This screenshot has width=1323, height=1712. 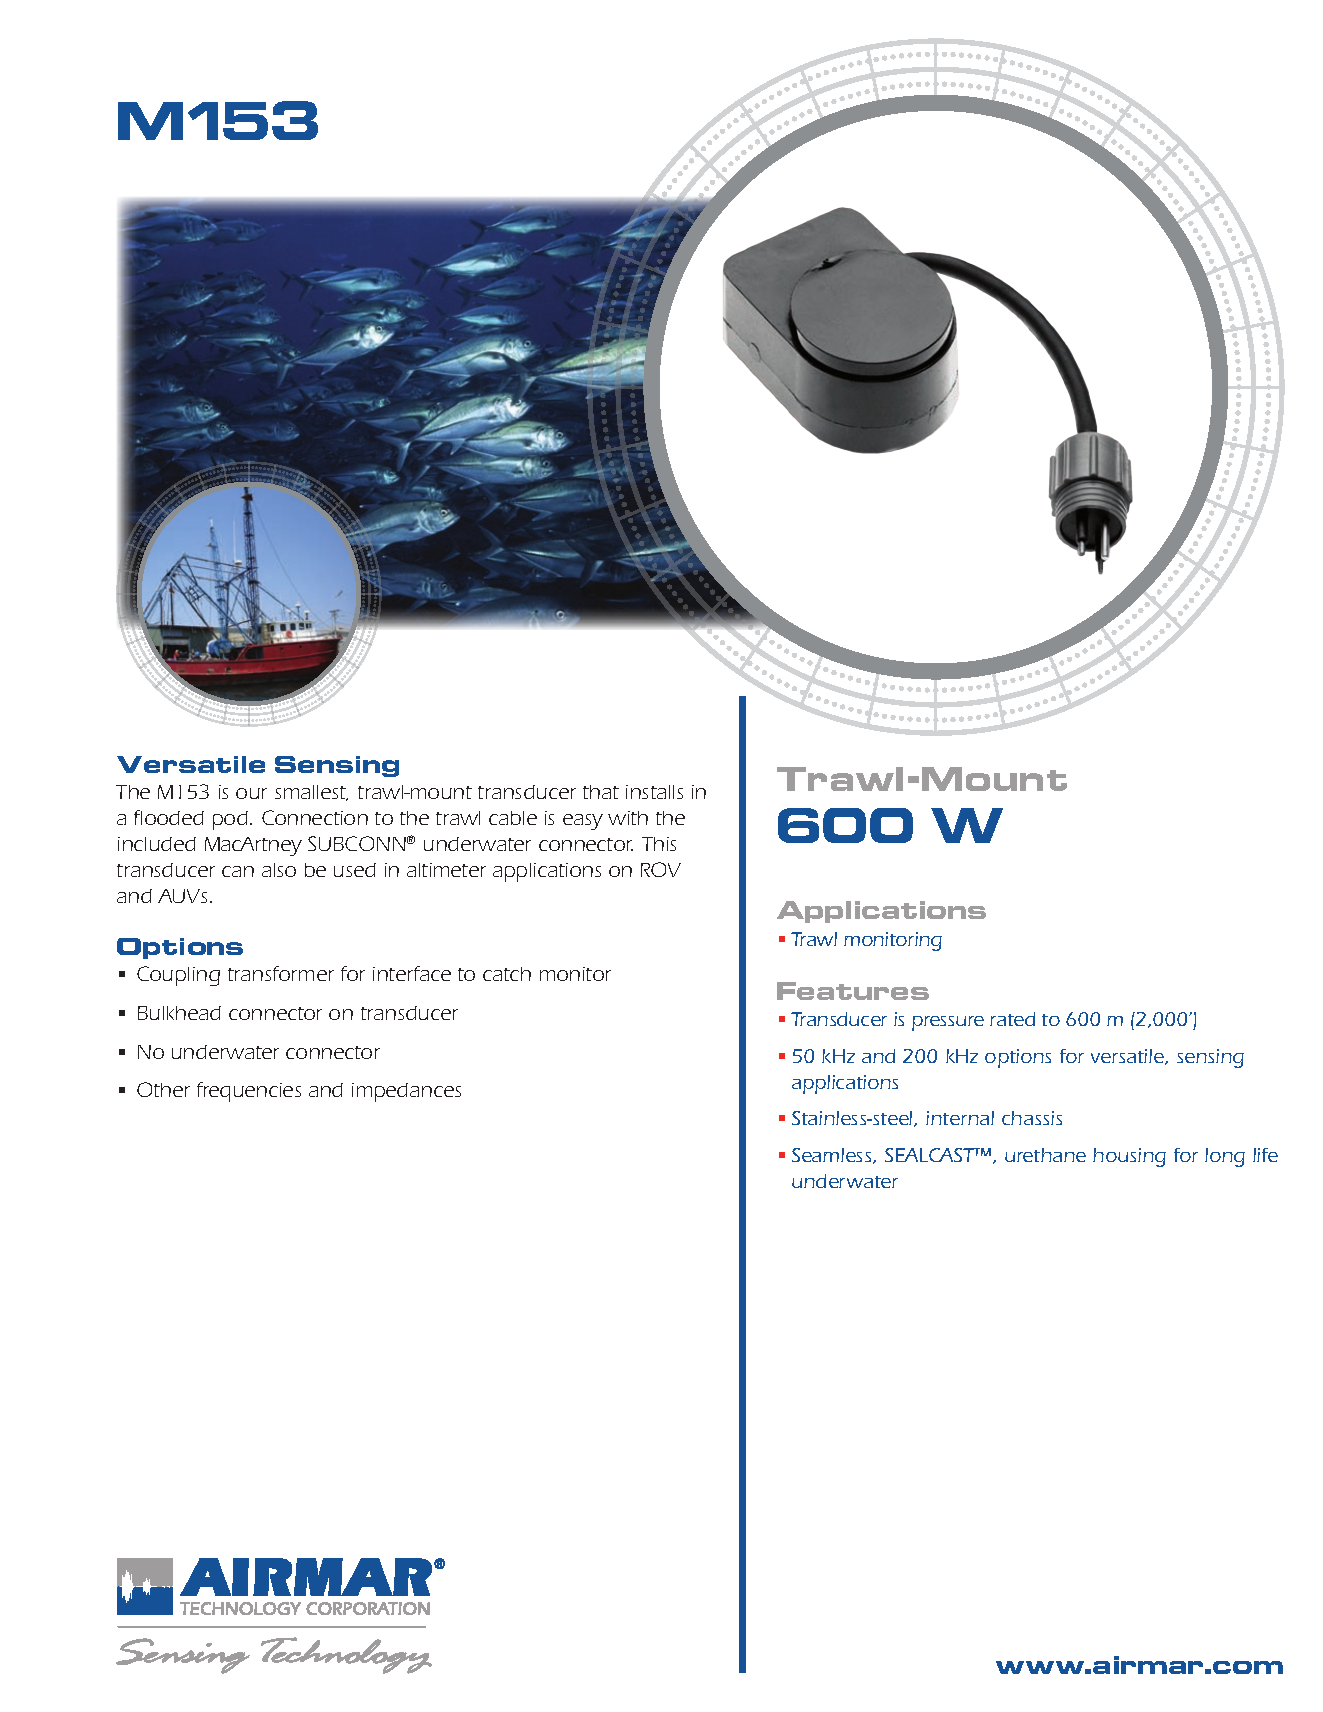 I want to click on Bulkhead, so click(x=179, y=1013).
